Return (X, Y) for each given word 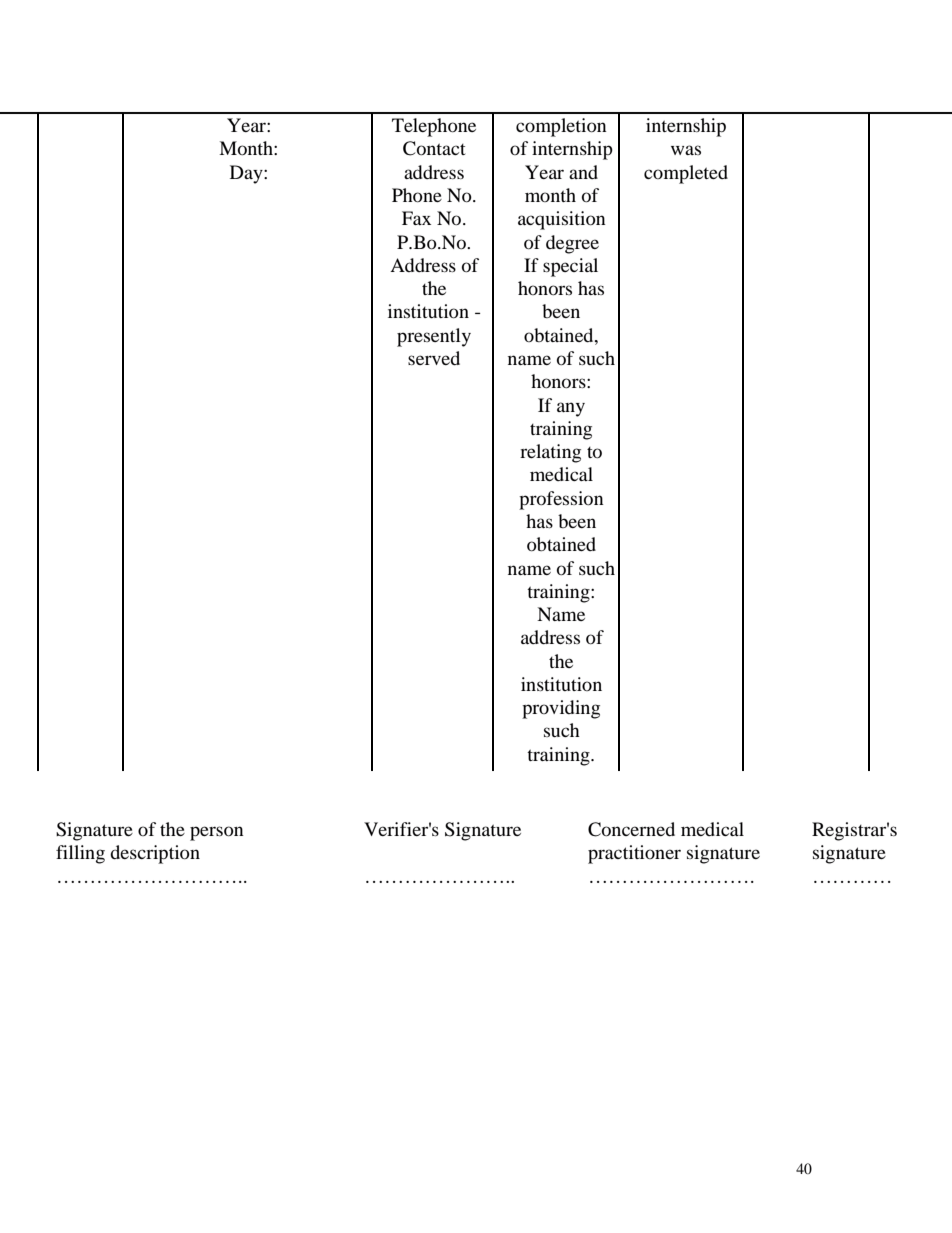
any (571, 409)
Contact (434, 148)
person (217, 833)
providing (561, 709)
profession (561, 500)
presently (434, 337)
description (155, 854)
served (434, 358)
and (583, 172)
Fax (416, 218)
